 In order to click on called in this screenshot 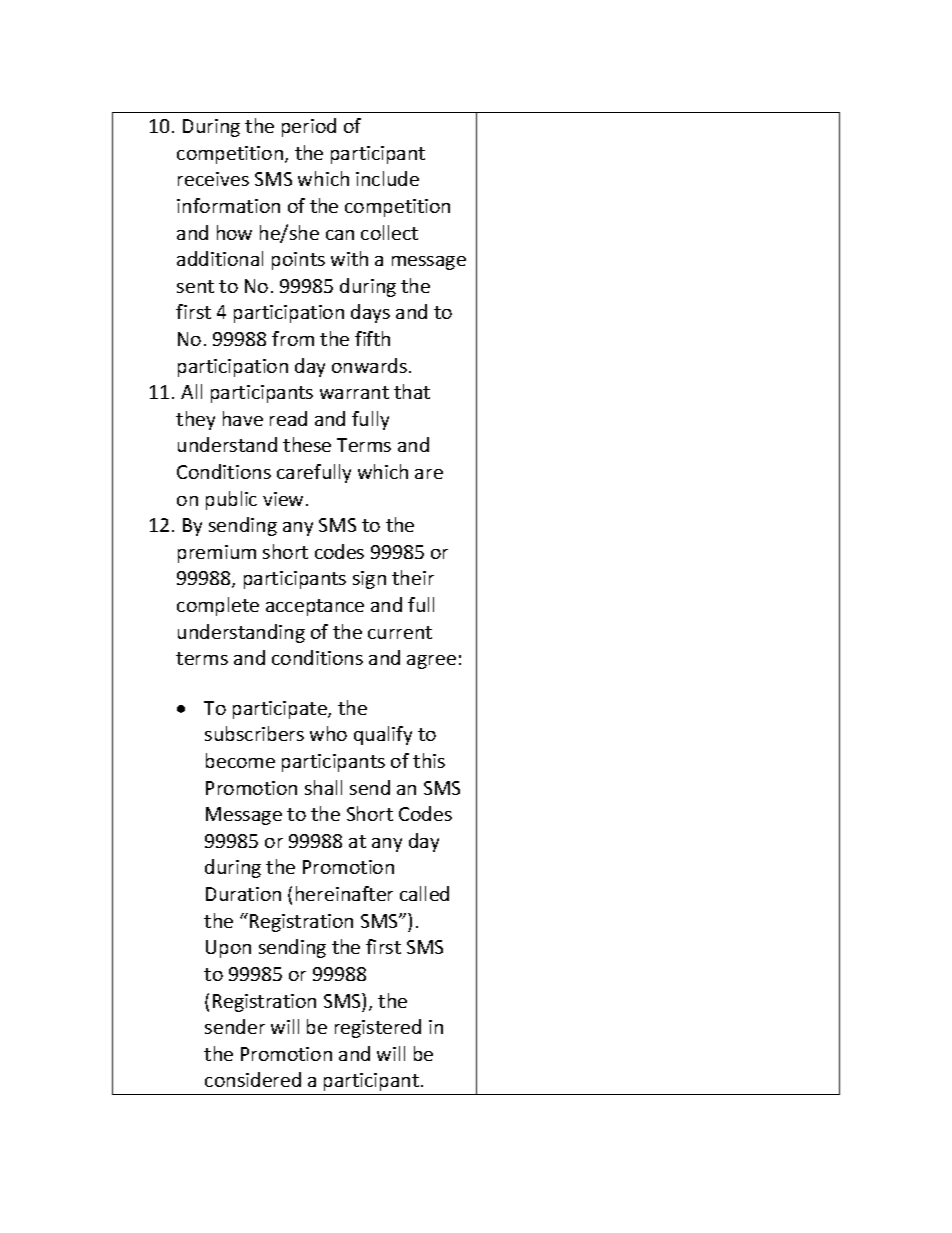, I will do `click(424, 893)`.
